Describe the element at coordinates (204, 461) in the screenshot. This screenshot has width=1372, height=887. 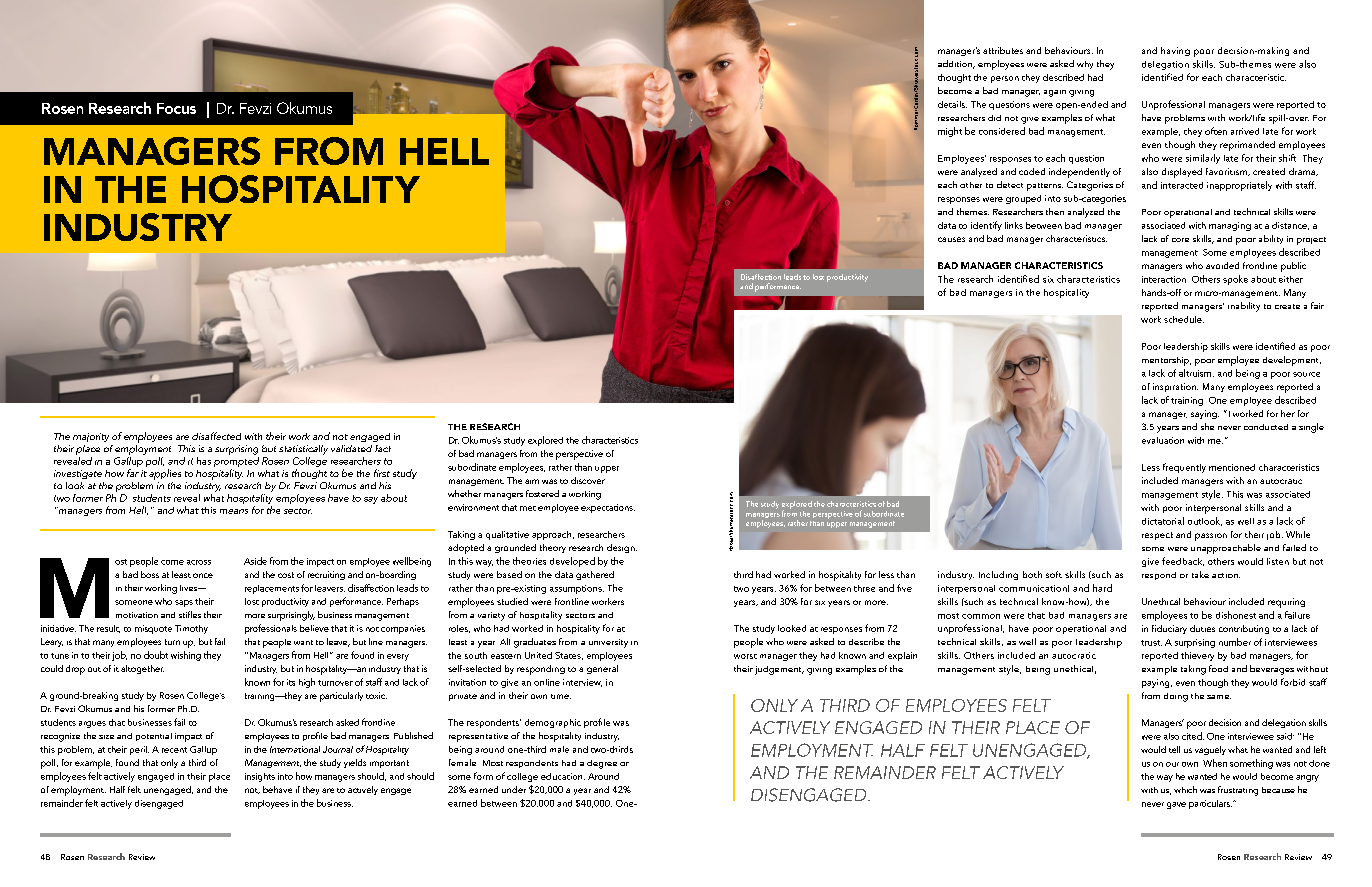
I see `has` at that location.
